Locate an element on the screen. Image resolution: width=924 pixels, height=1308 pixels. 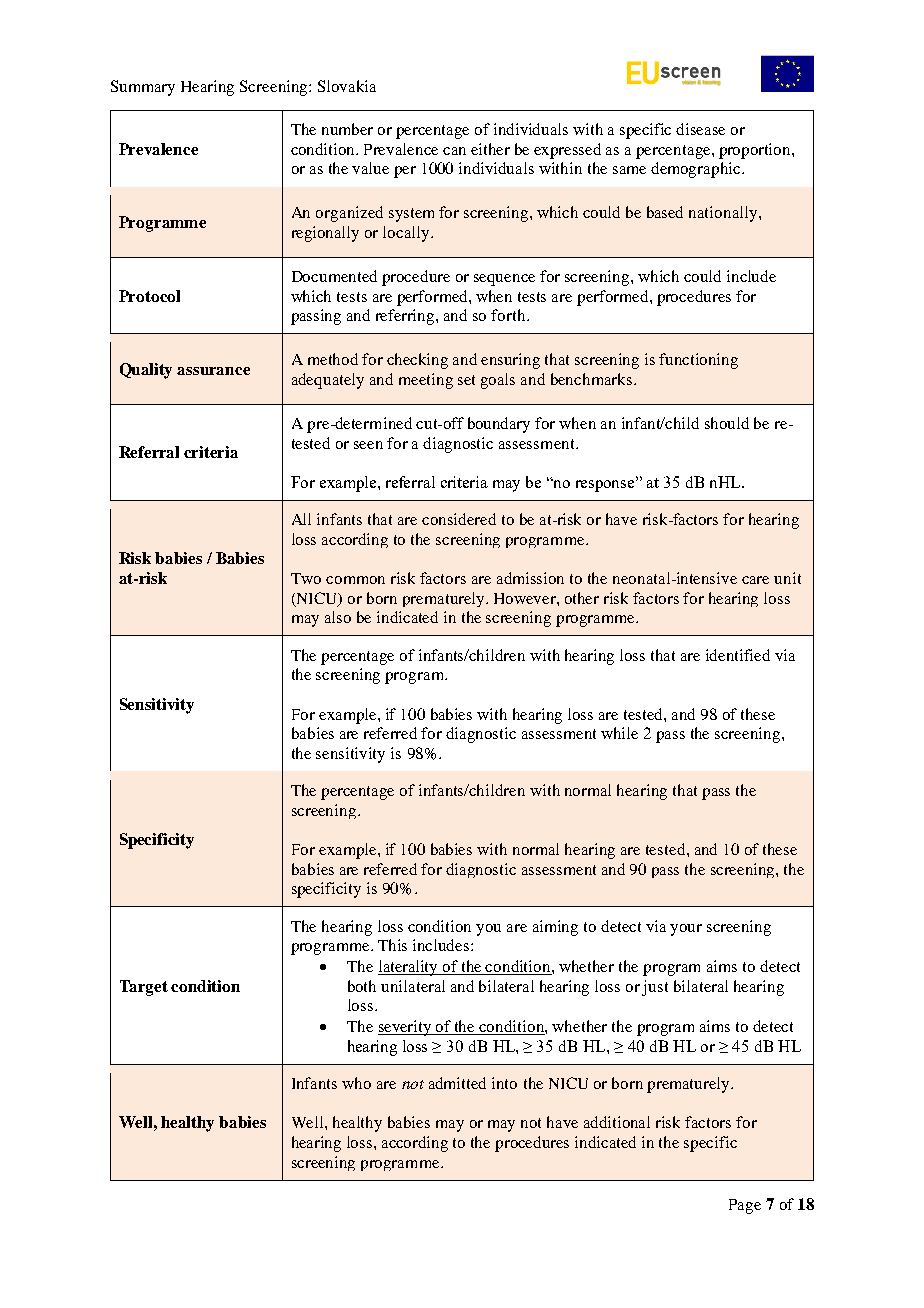
your is located at coordinates (686, 930).
